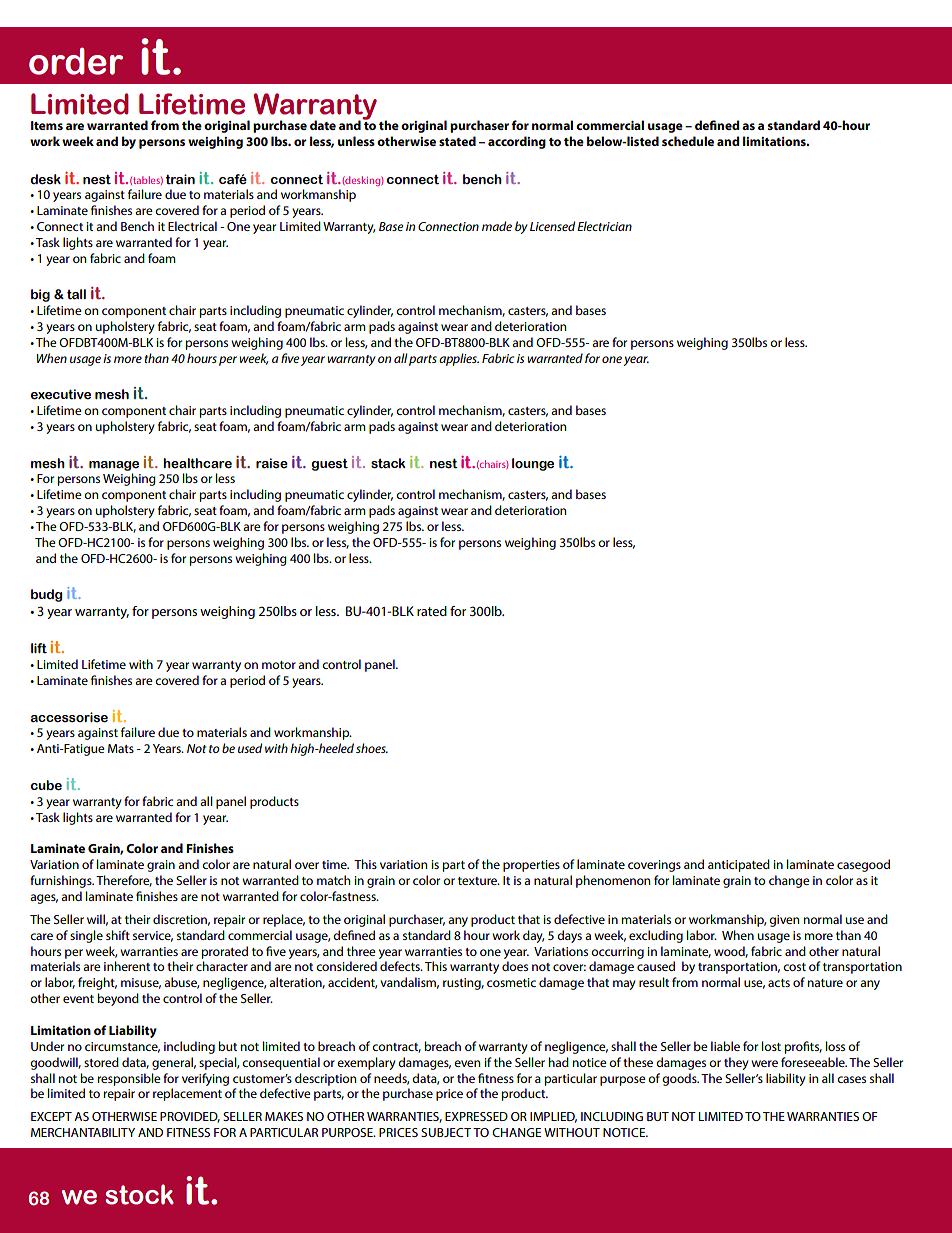 The image size is (952, 1233). What do you see at coordinates (39, 648) in the page?
I see `lift` at bounding box center [39, 648].
